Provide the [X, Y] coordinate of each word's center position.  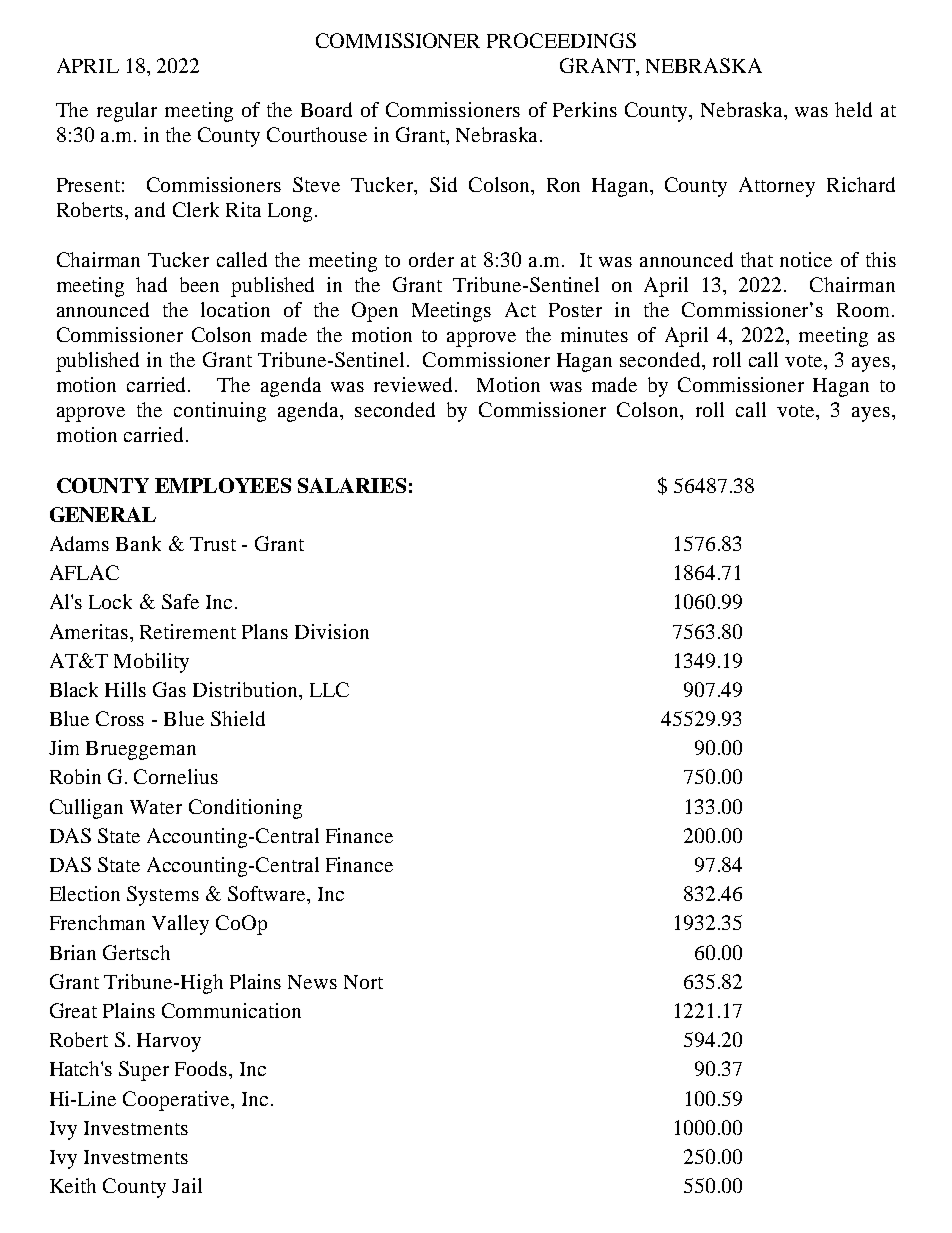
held [853, 109]
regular [127, 112]
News [312, 982]
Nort [363, 982]
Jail [187, 1185]
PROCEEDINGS [561, 40]
